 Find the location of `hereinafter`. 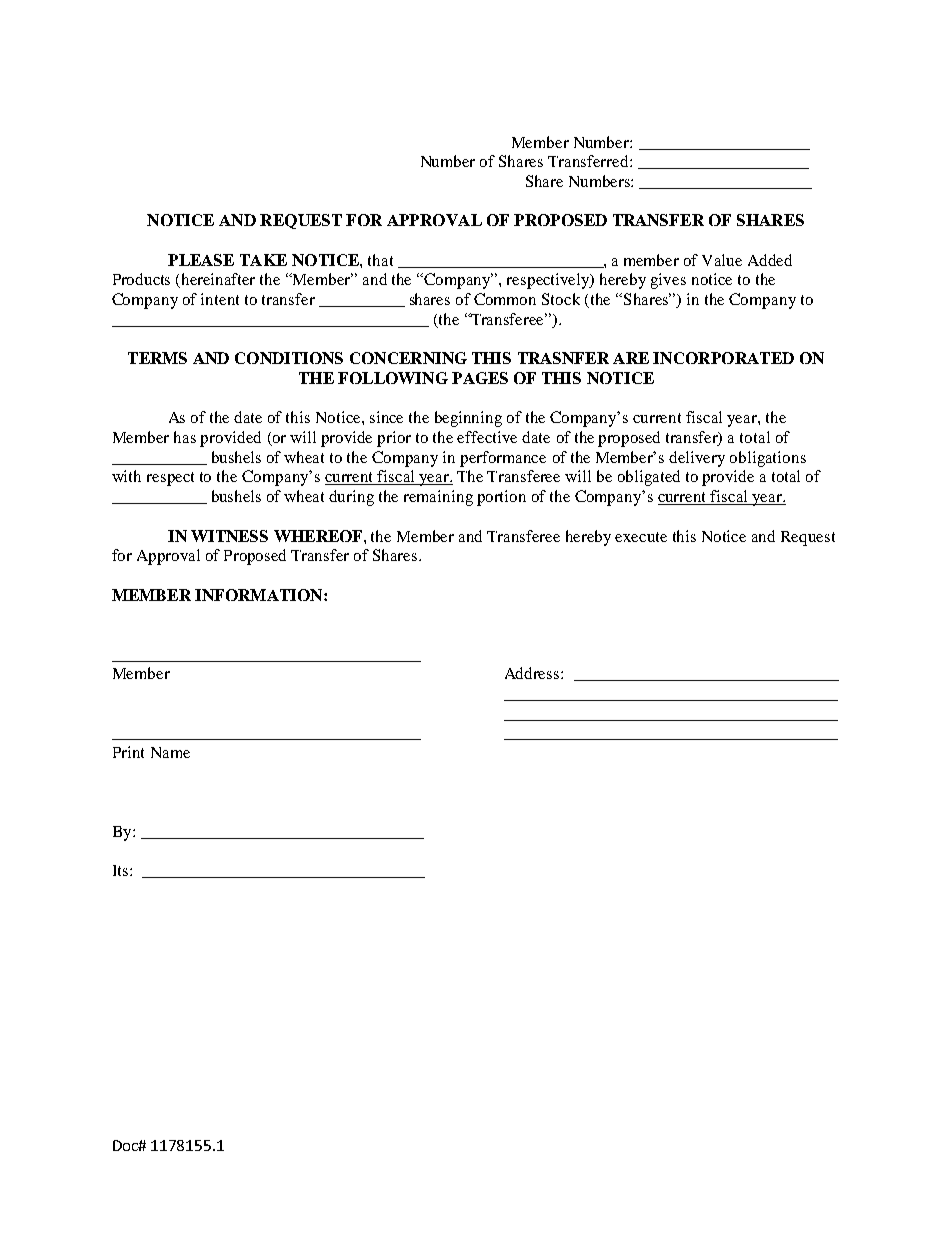

hereinafter is located at coordinates (218, 279).
